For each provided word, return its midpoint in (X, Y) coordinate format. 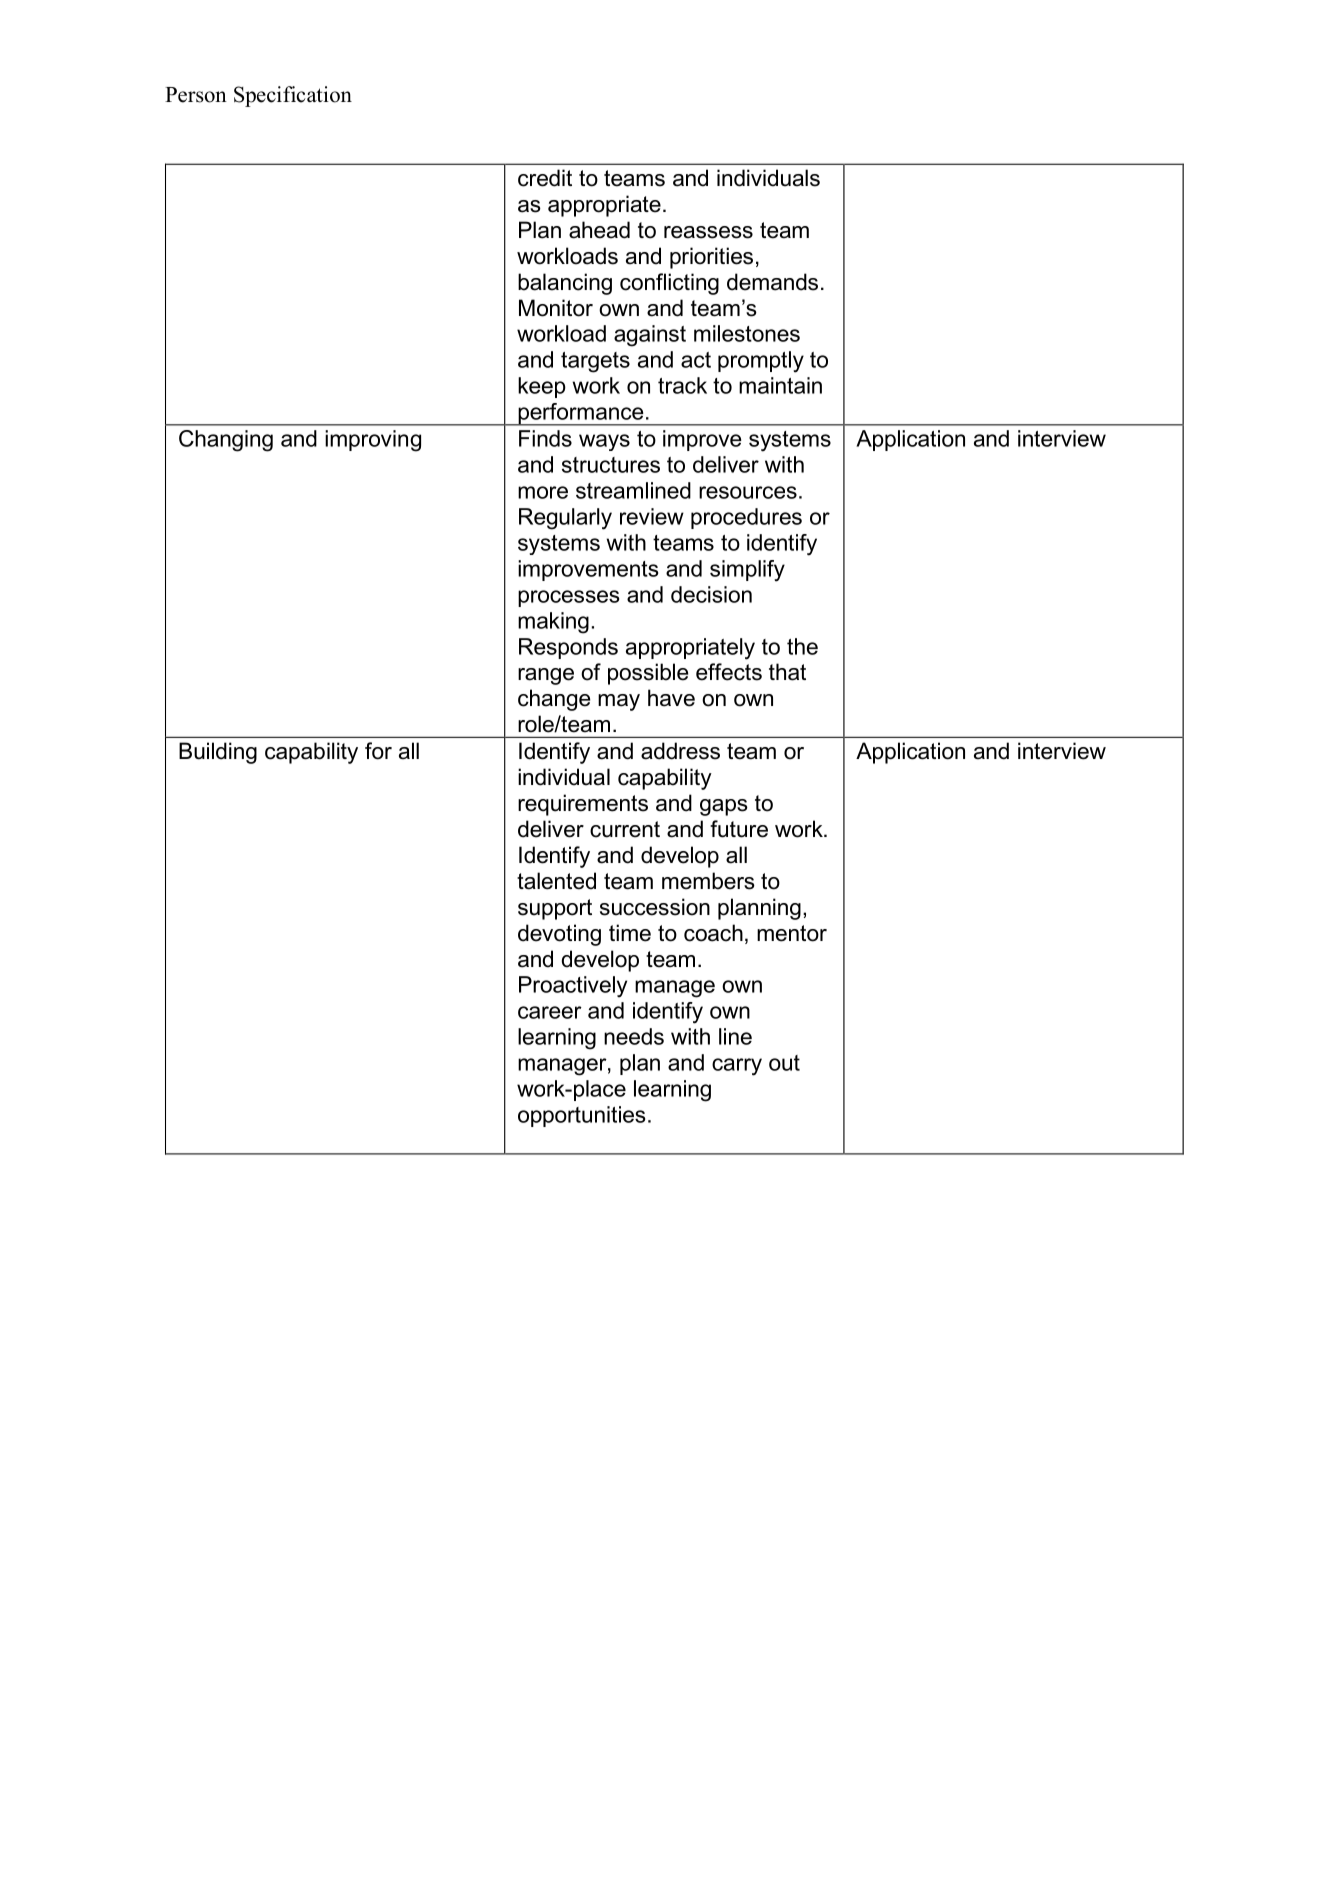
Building (218, 753)
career (550, 1012)
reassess (708, 232)
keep (542, 387)
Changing (226, 441)
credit (545, 178)
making (553, 623)
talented (556, 881)
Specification (293, 96)
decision (711, 594)
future (739, 829)
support (555, 909)
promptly (761, 362)
